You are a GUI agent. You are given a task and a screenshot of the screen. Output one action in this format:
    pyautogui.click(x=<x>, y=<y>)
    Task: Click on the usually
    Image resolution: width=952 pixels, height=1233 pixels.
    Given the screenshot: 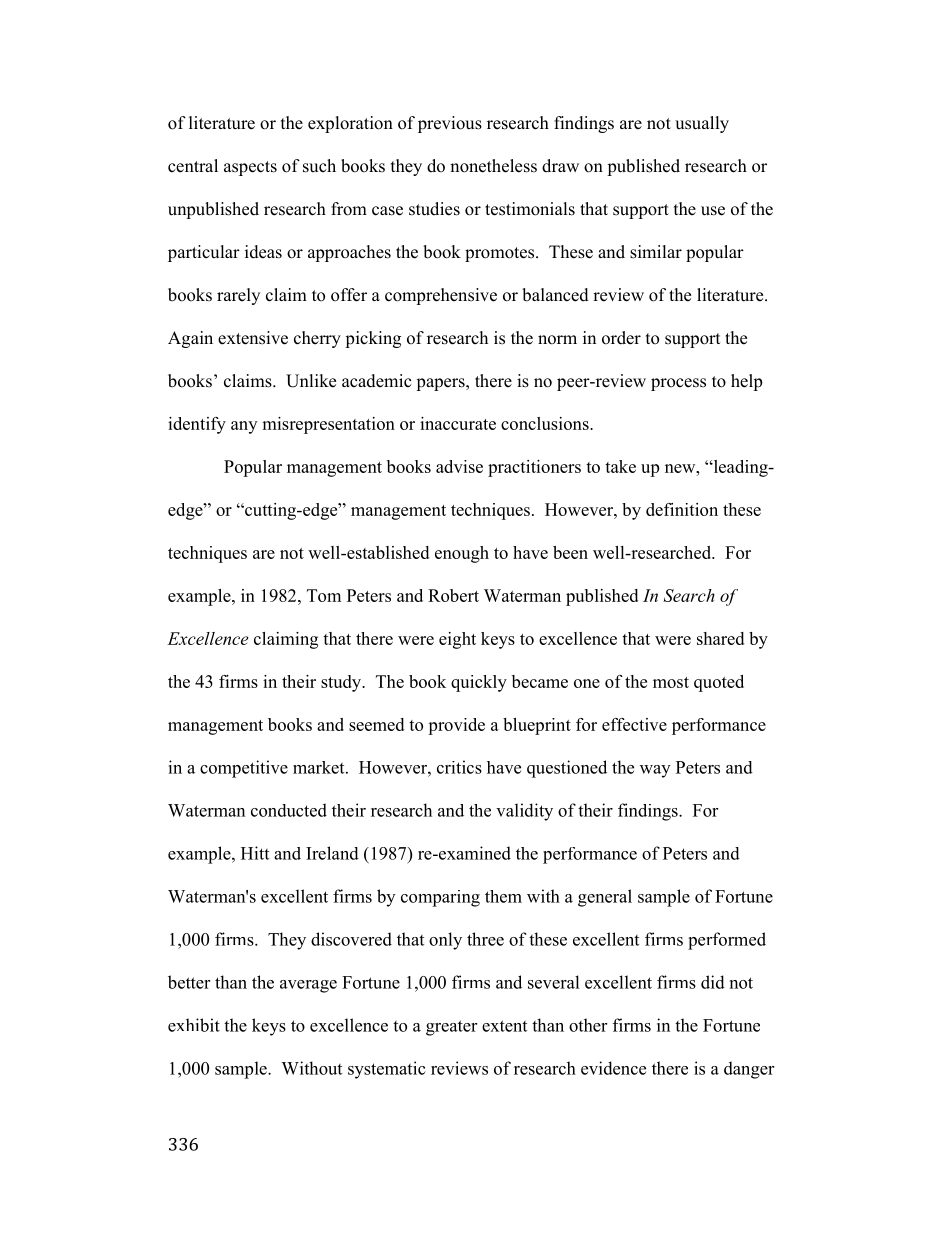 What is the action you would take?
    pyautogui.click(x=702, y=124)
